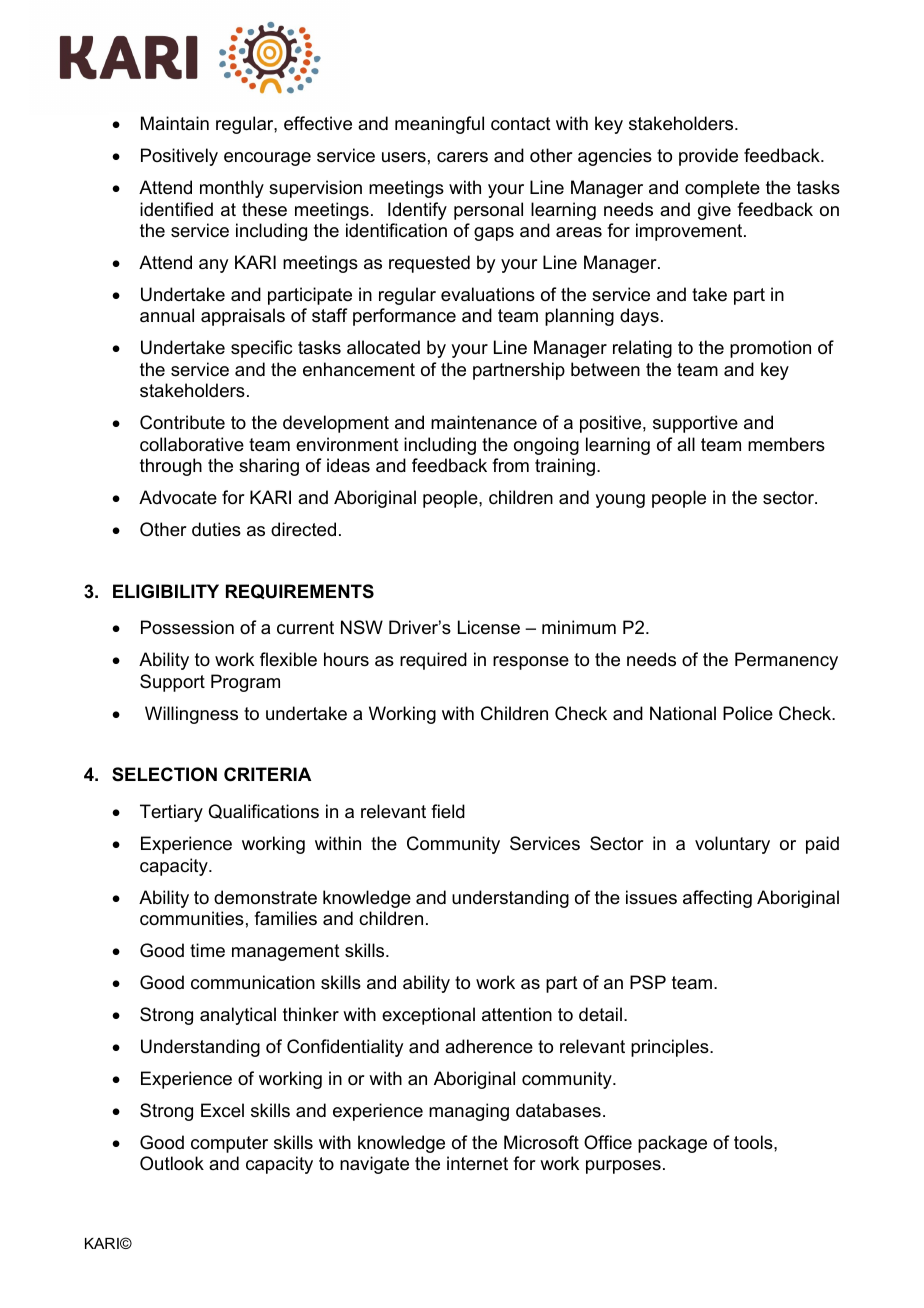  What do you see at coordinates (462, 157) in the screenshot?
I see `carers` at bounding box center [462, 157].
